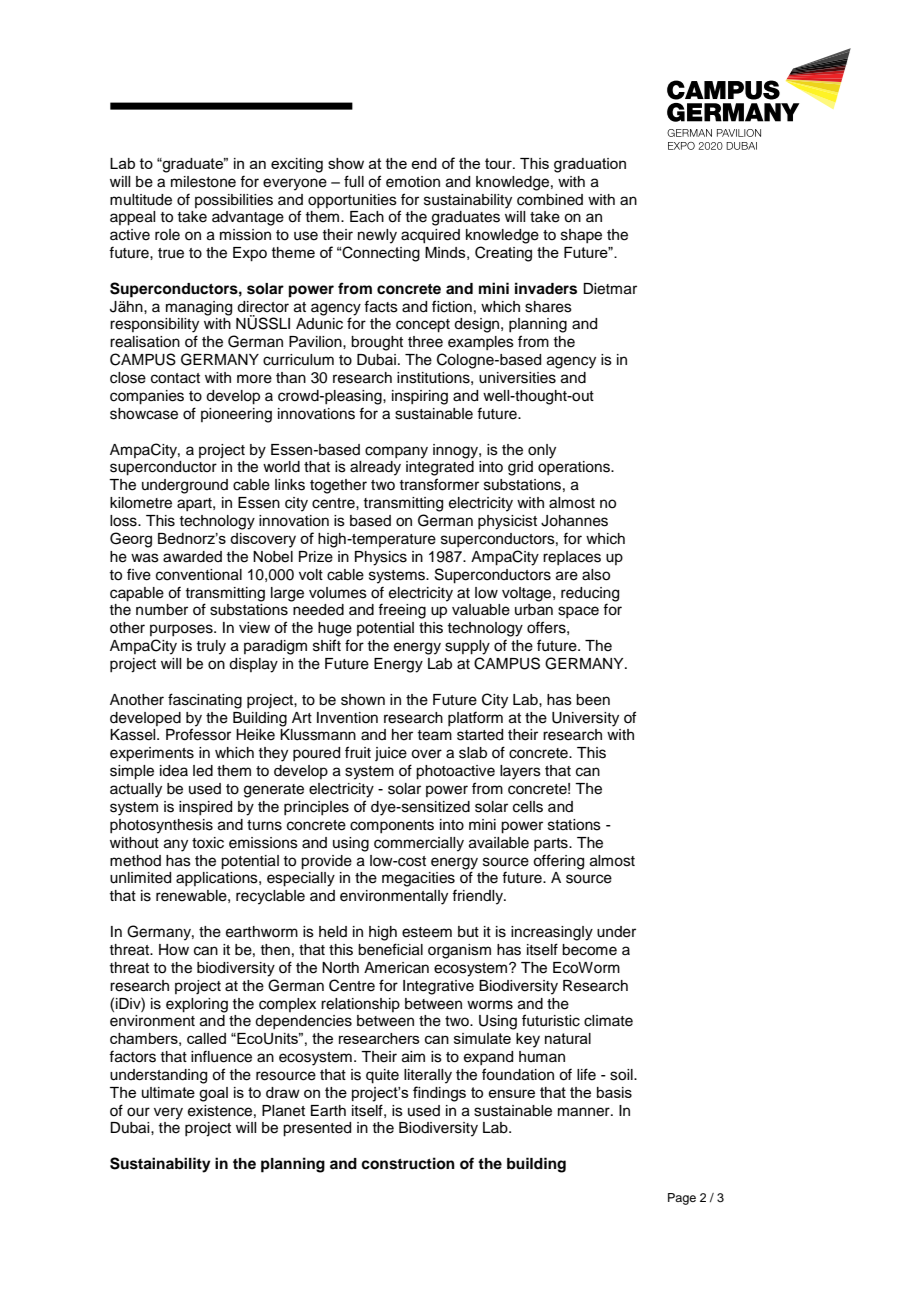 The height and width of the screenshot is (1308, 924). I want to click on emotion, so click(413, 182).
